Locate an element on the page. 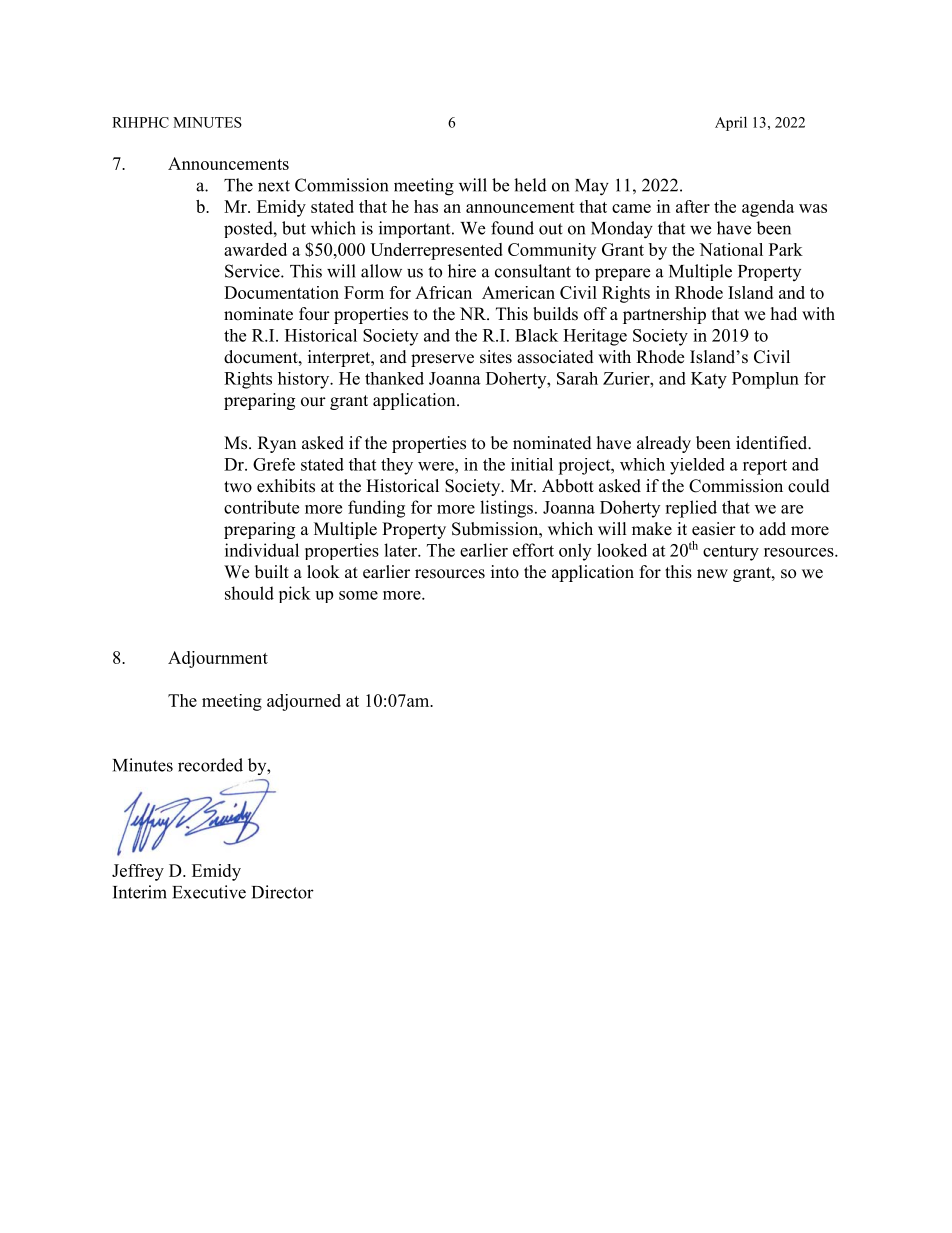 This document has height=1233, width=952. Katy is located at coordinates (709, 380).
